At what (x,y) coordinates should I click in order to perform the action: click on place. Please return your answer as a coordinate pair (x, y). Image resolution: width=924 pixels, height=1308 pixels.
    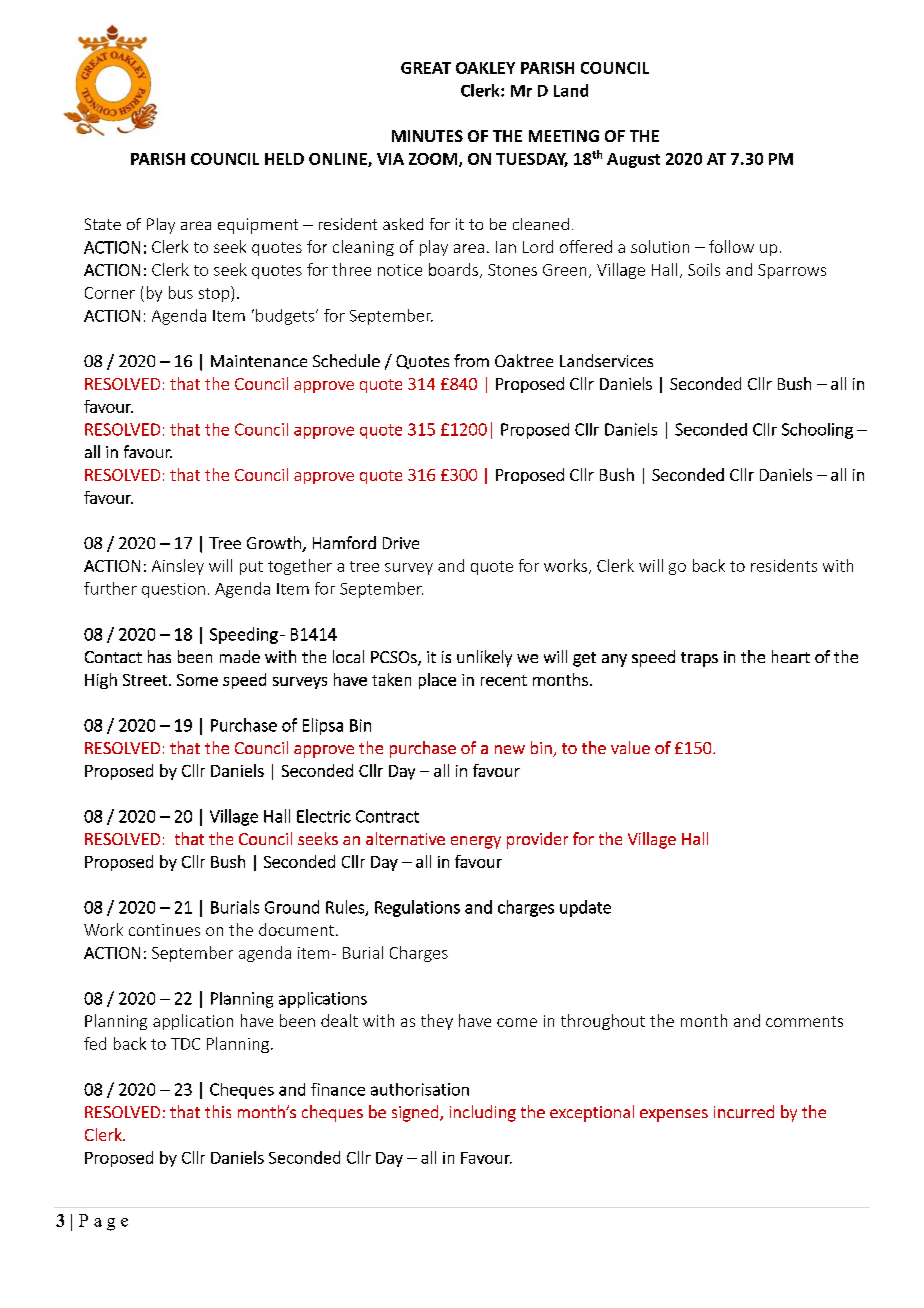
    Looking at the image, I should click on (437, 681).
